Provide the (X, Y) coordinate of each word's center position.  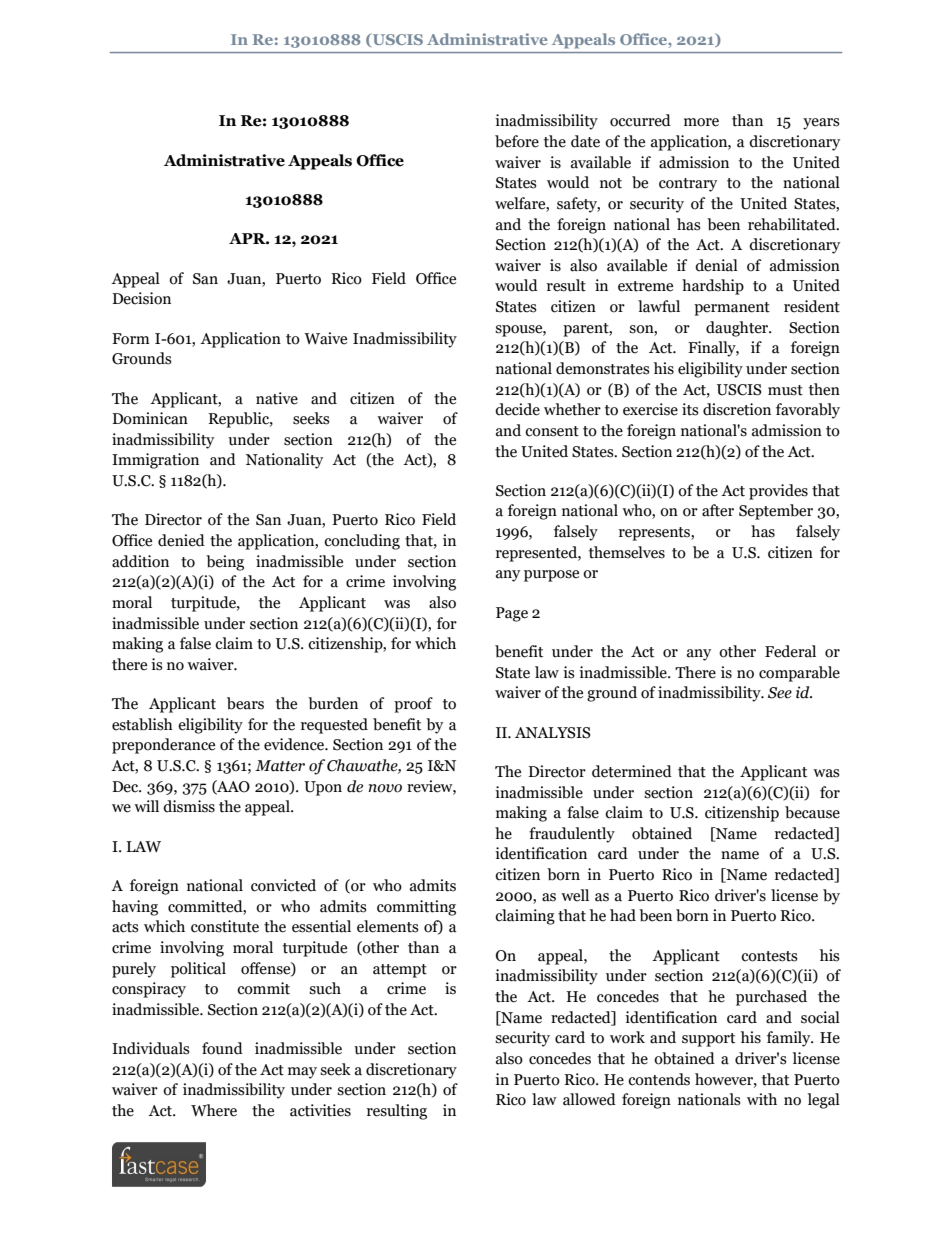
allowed (589, 1099)
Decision (141, 298)
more (701, 122)
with (762, 1099)
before (517, 141)
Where (214, 1110)
